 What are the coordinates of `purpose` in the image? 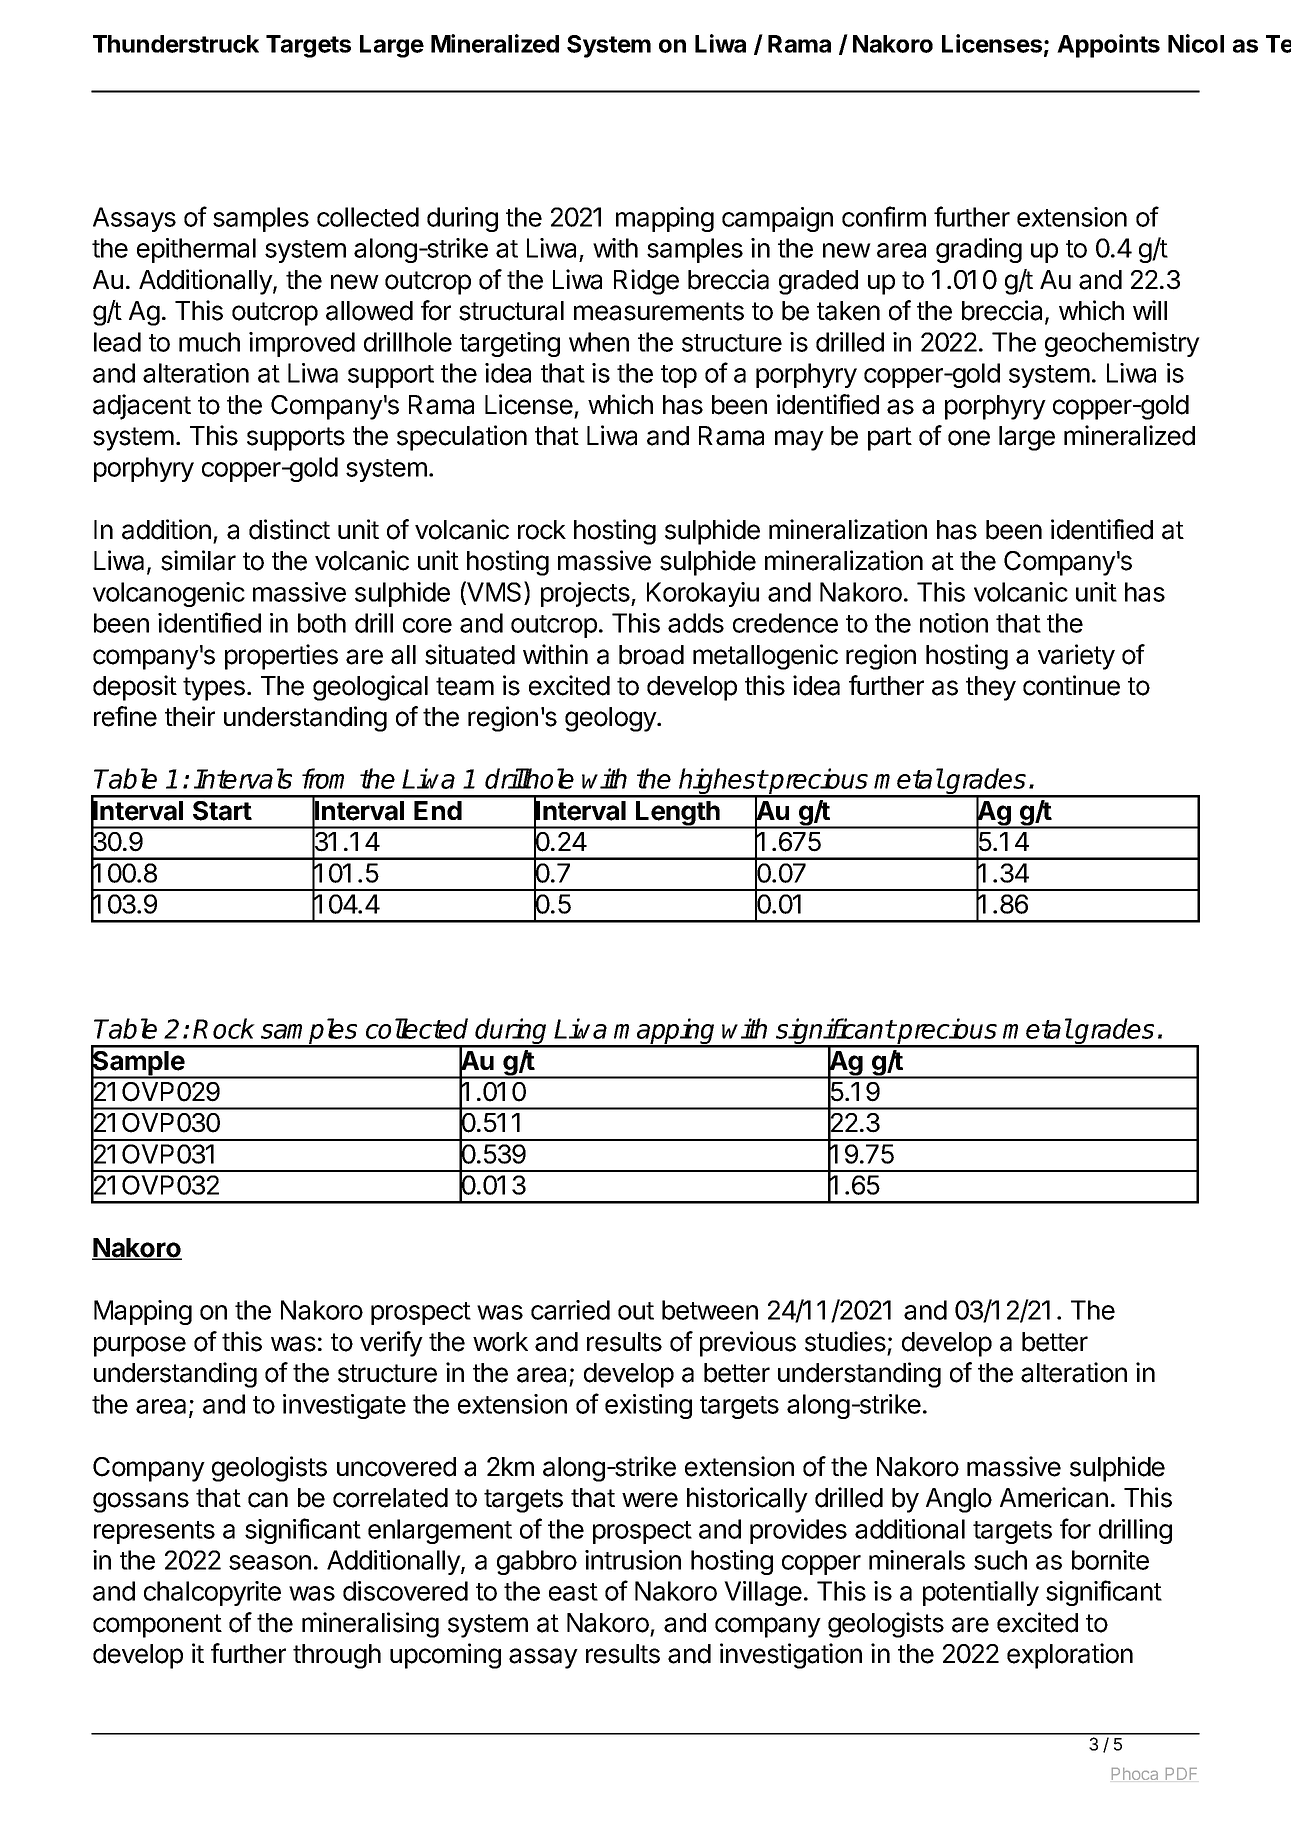 It's located at (140, 1346).
